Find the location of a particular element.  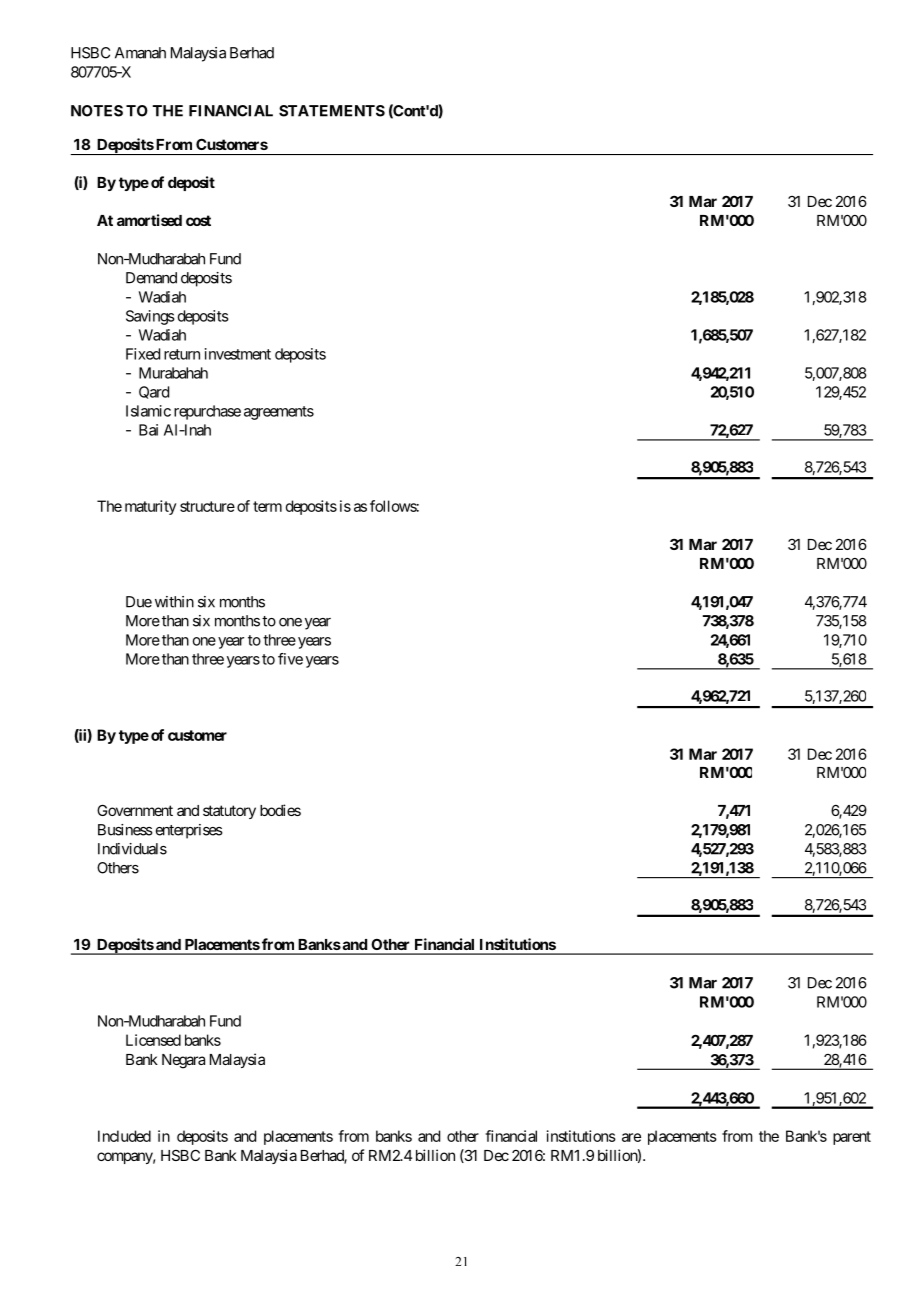

agreements is located at coordinates (279, 413).
